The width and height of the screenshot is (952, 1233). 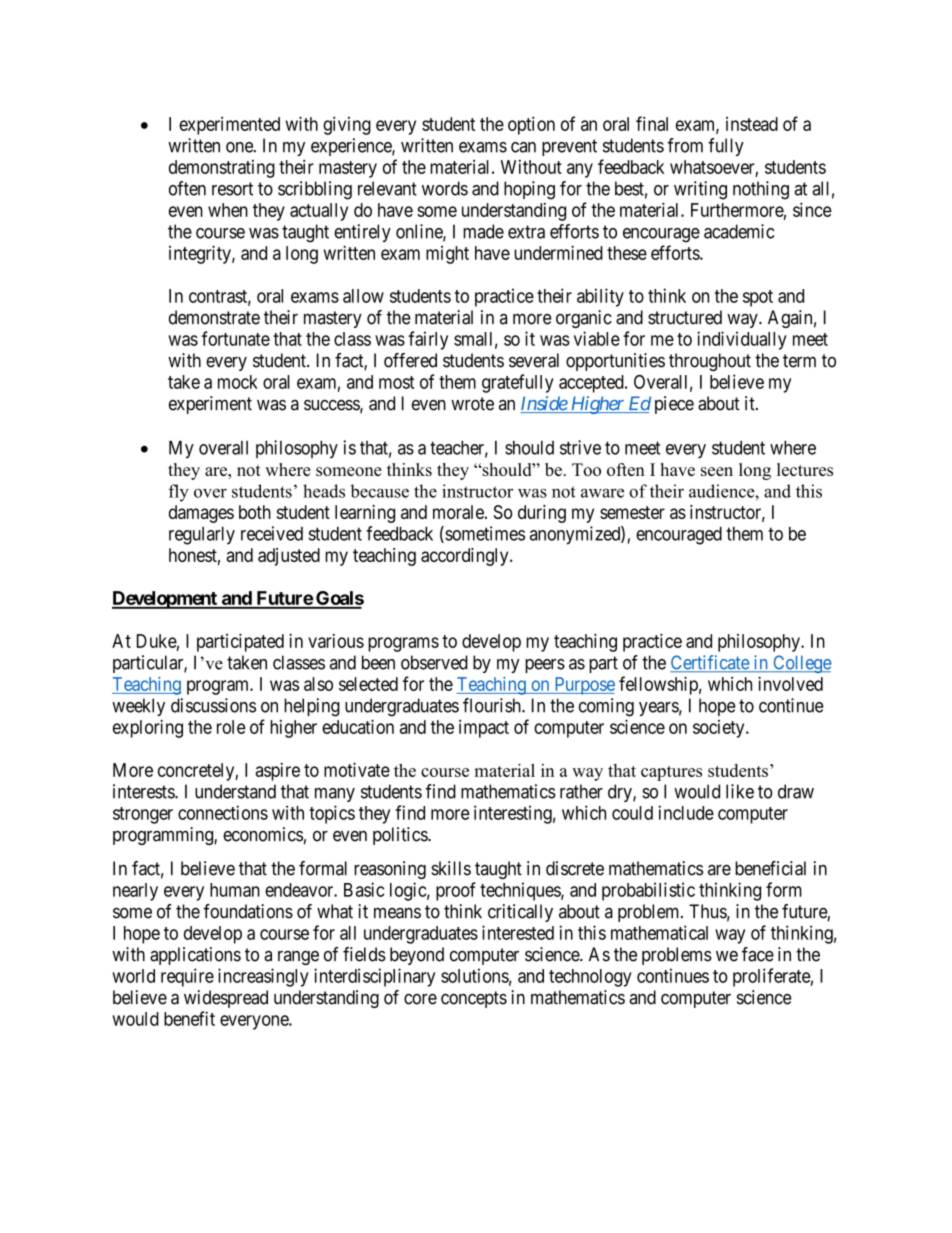 I want to click on fairly, so click(x=428, y=340).
